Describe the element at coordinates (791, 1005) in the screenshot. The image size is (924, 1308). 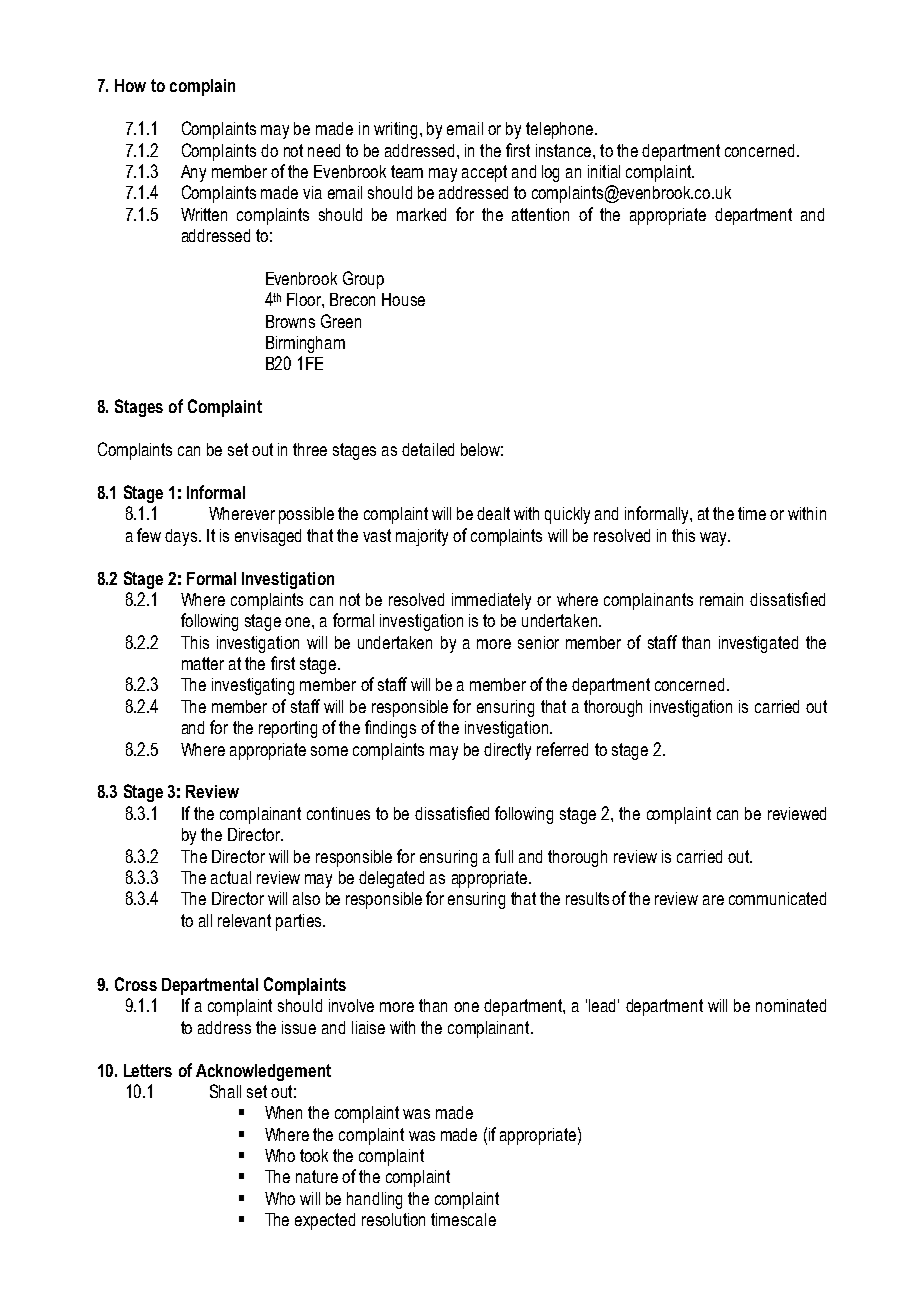
I see `nominated` at that location.
